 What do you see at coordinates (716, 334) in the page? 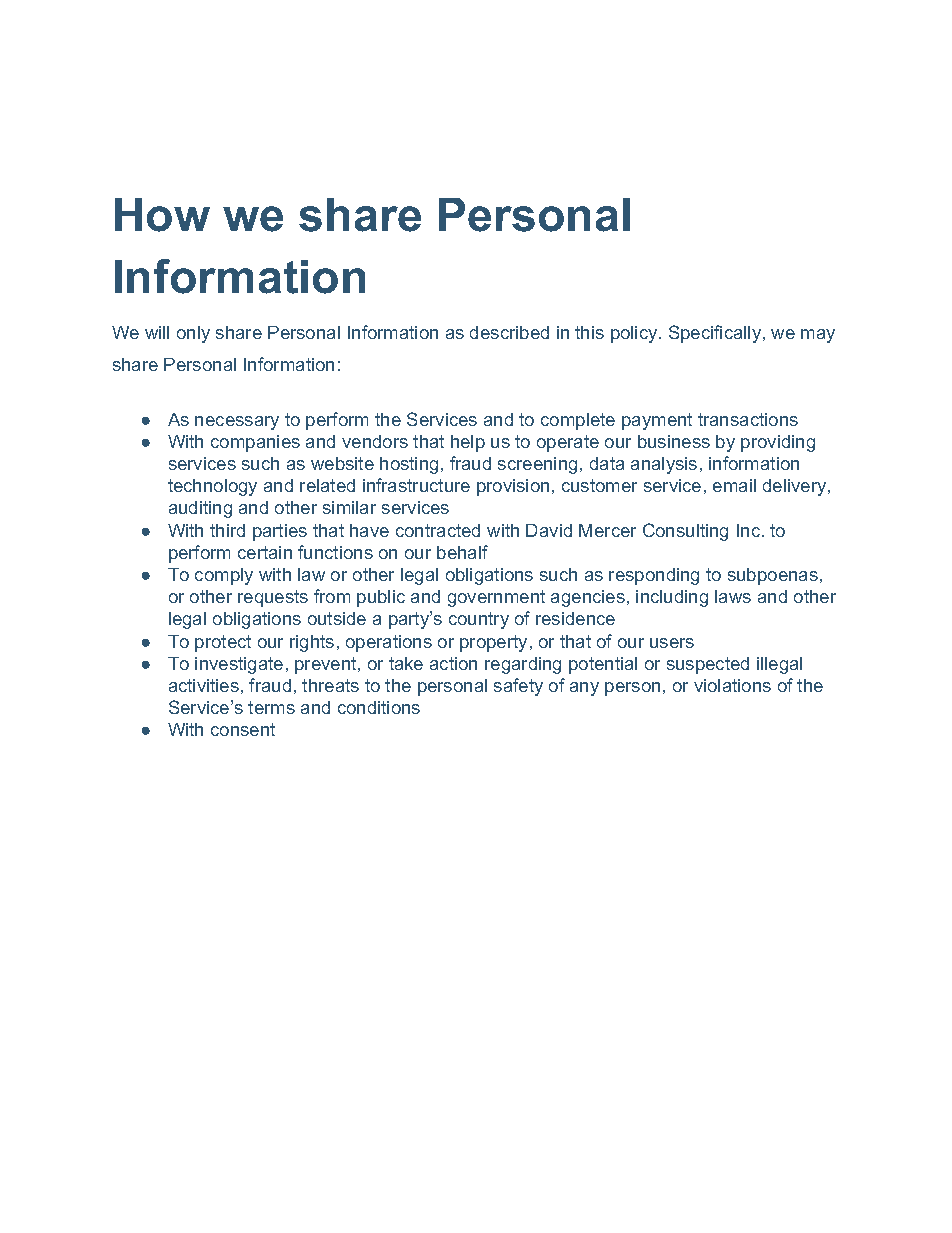
I see `Specifically` at bounding box center [716, 334].
